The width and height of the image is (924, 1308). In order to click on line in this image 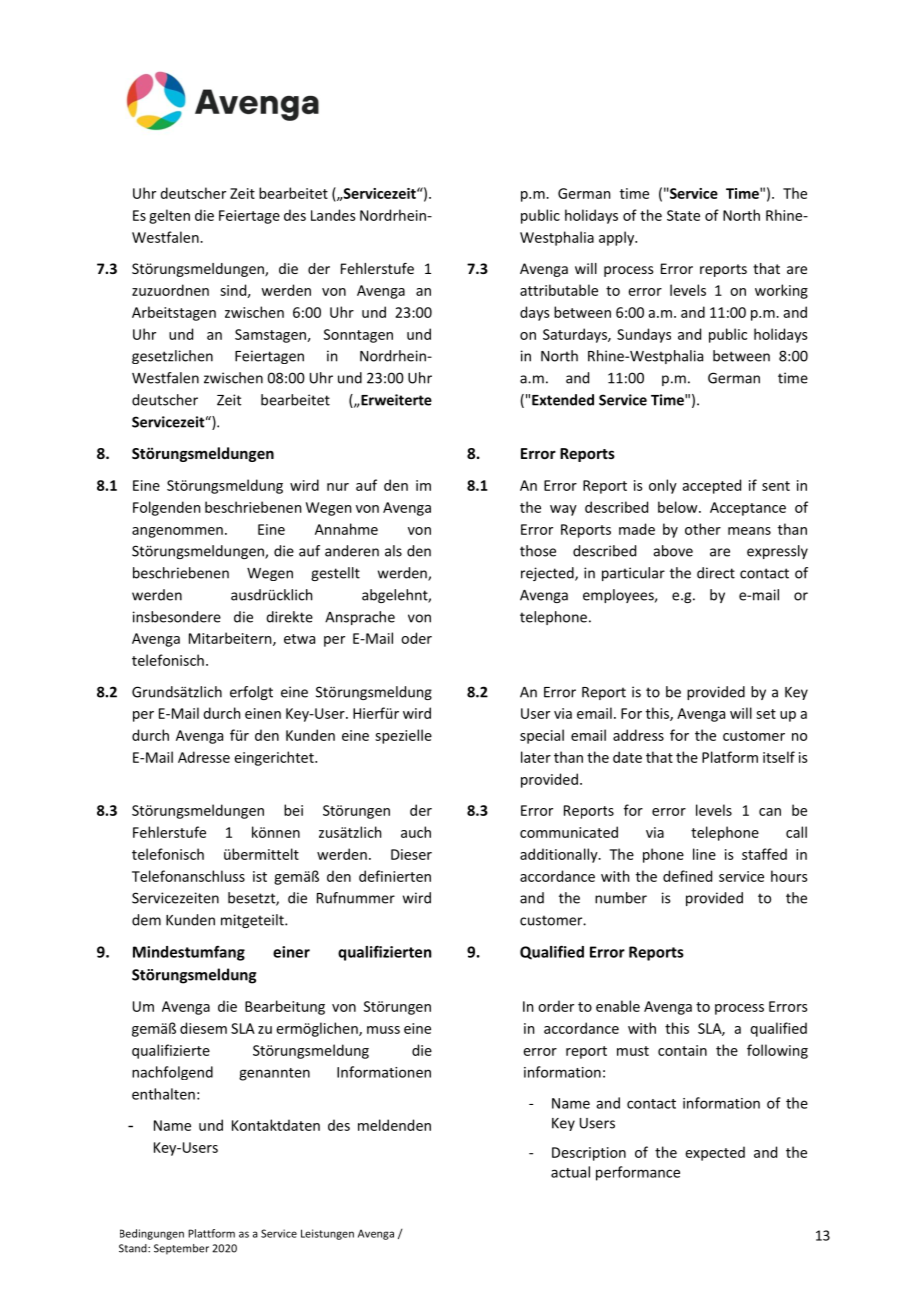, I will do `click(704, 854)`.
